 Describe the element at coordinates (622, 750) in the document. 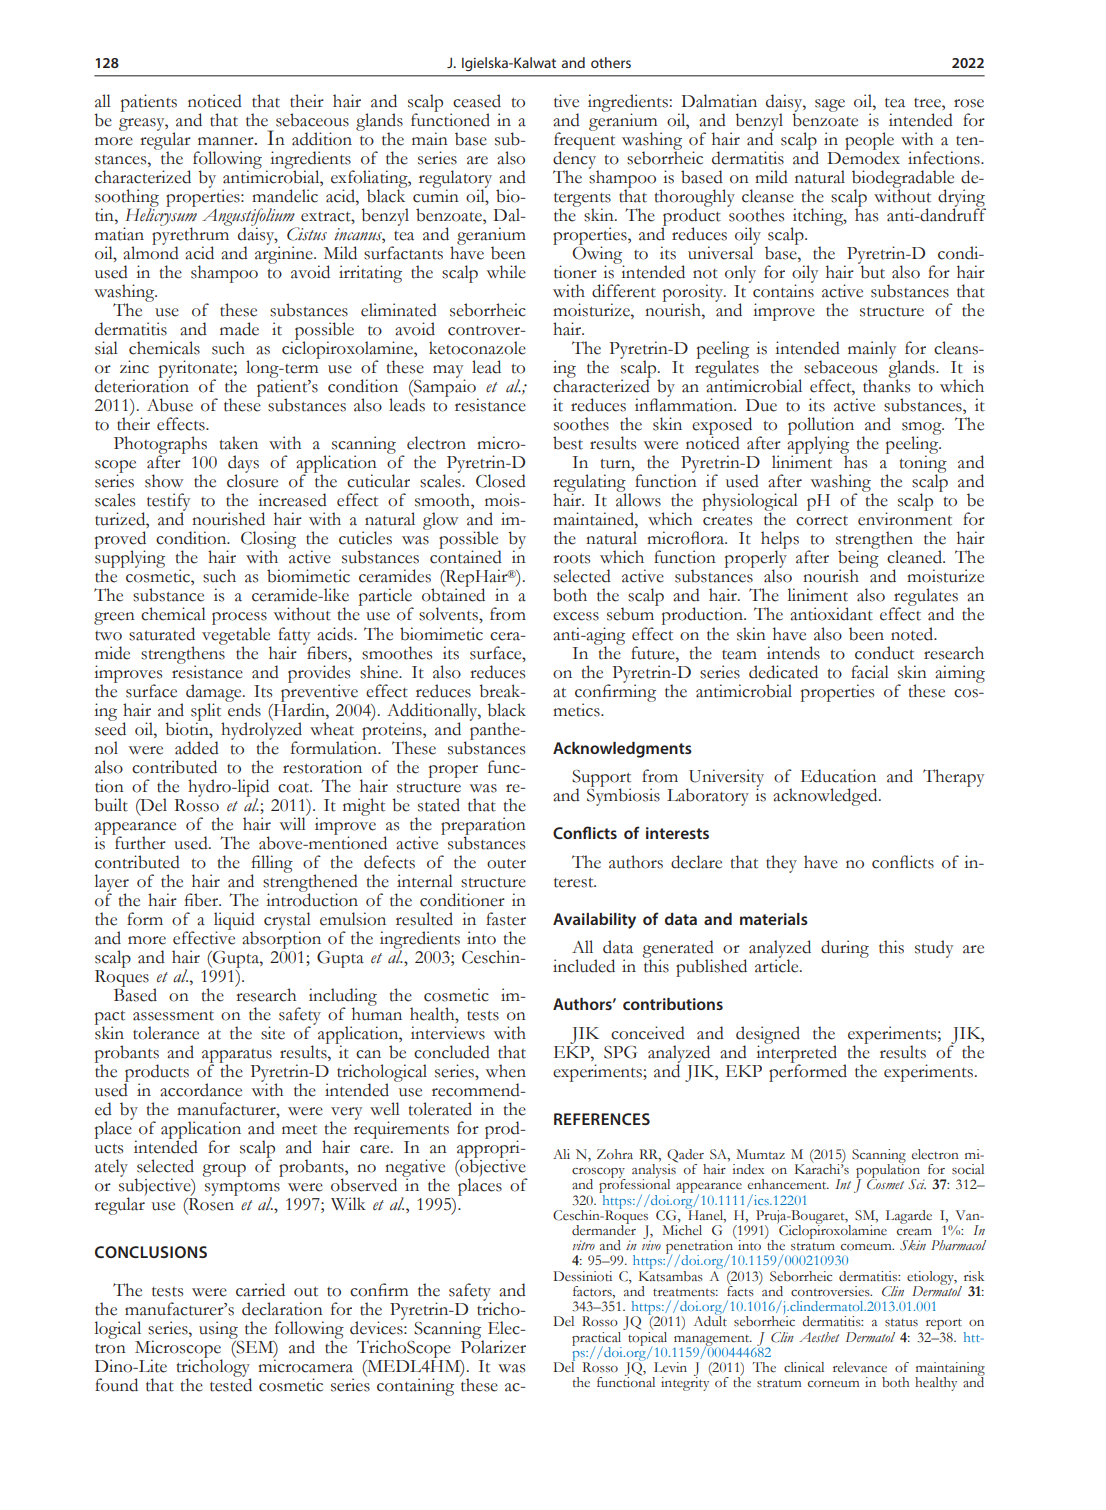

I see `Acknowledgments` at that location.
